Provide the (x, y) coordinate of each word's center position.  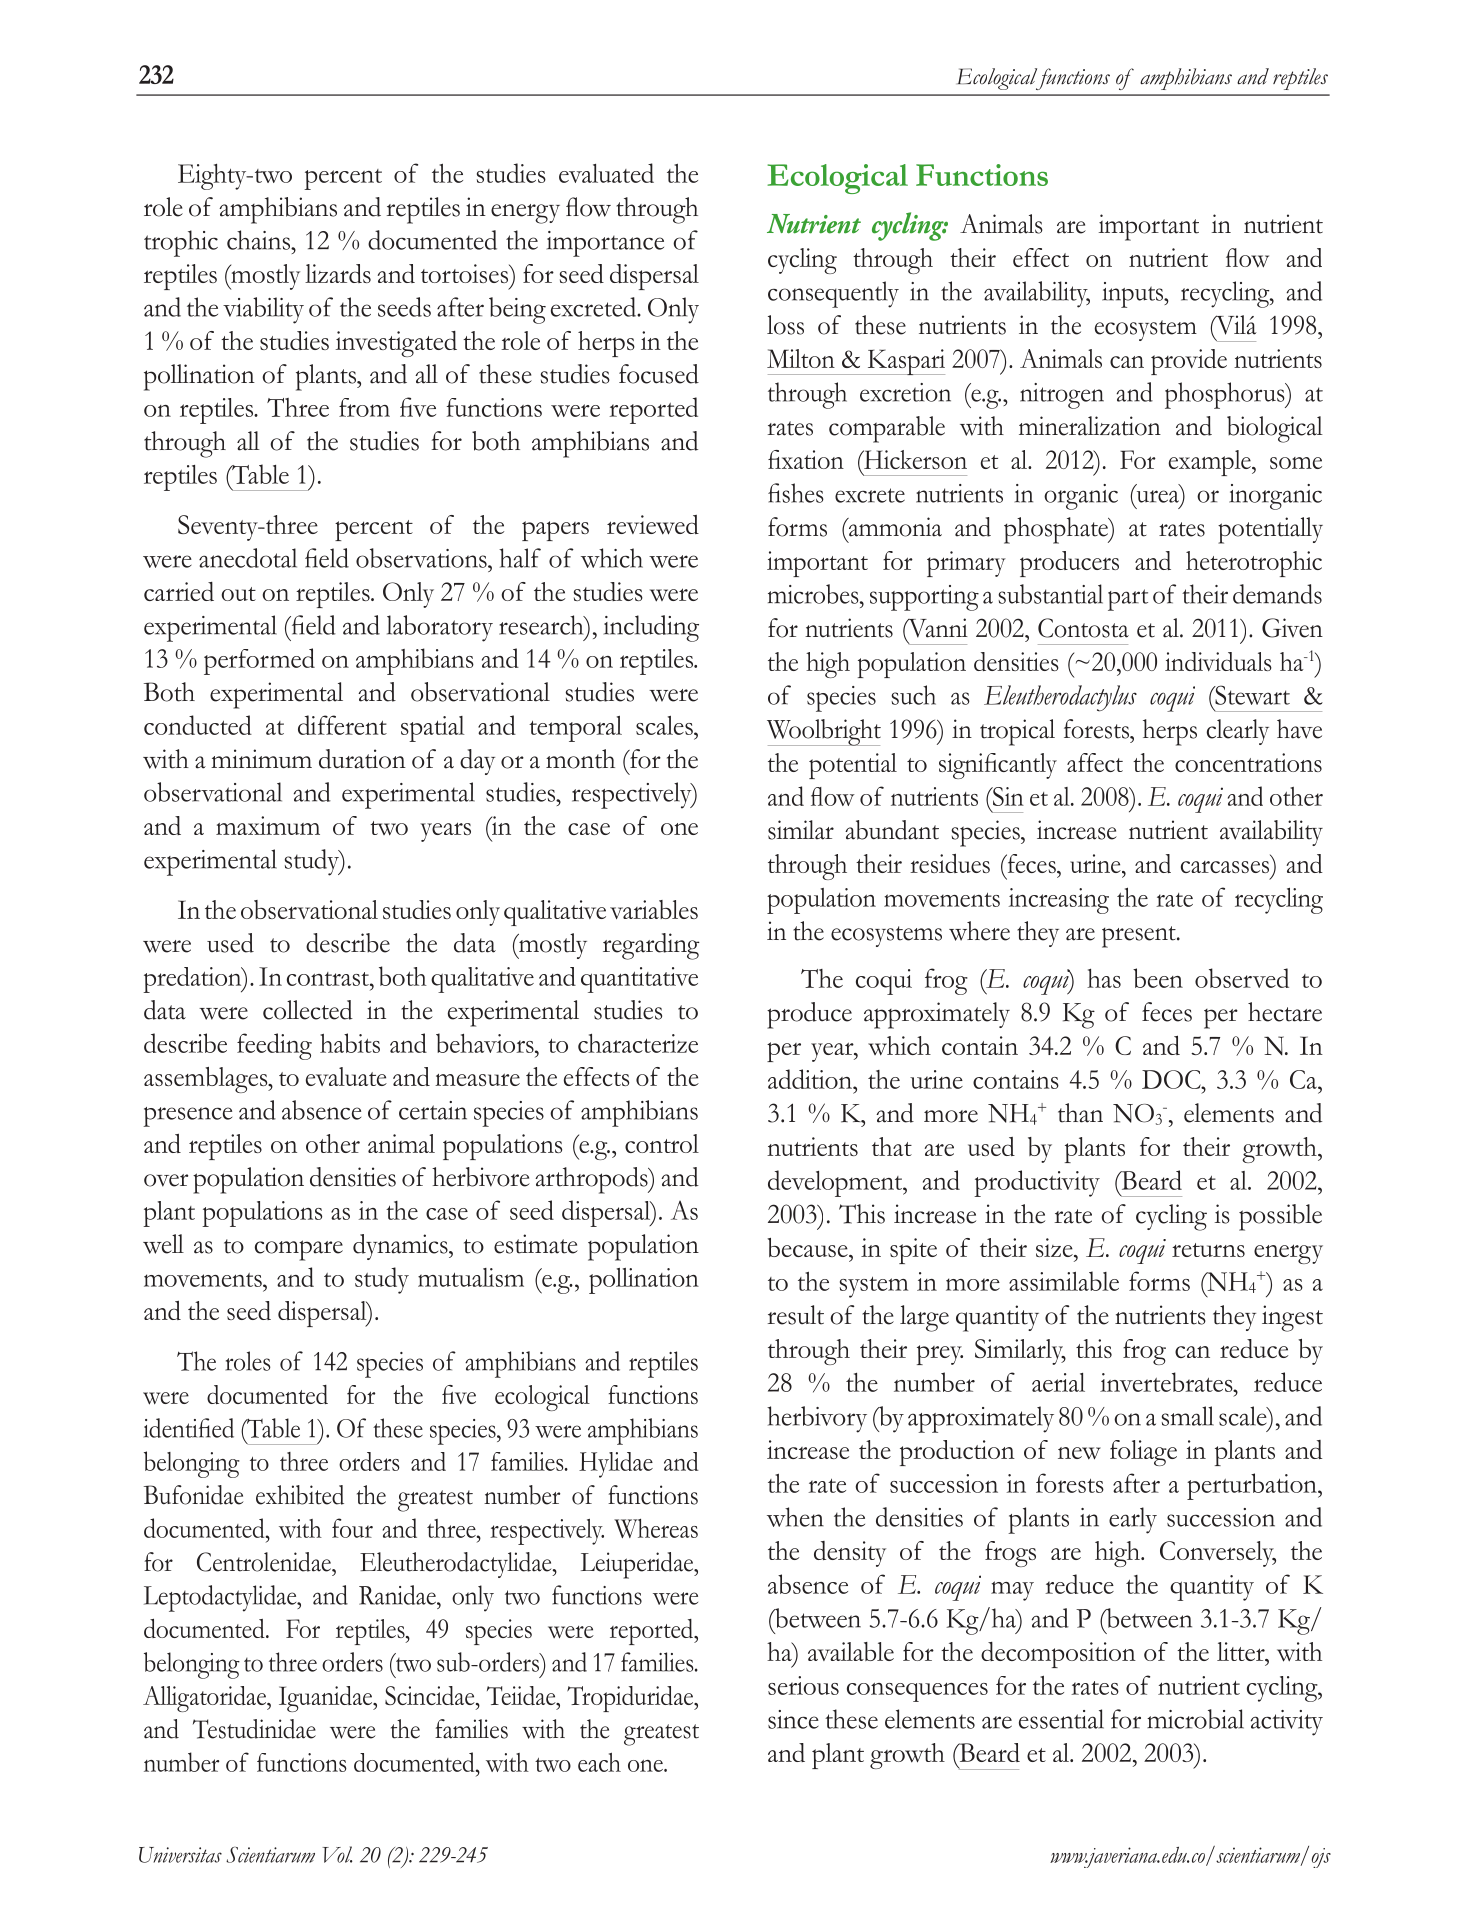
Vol (337, 1854)
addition (811, 1079)
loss (785, 325)
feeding (274, 1046)
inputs (1134, 295)
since (793, 1719)
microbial (1195, 1719)
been (1158, 978)
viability (263, 310)
